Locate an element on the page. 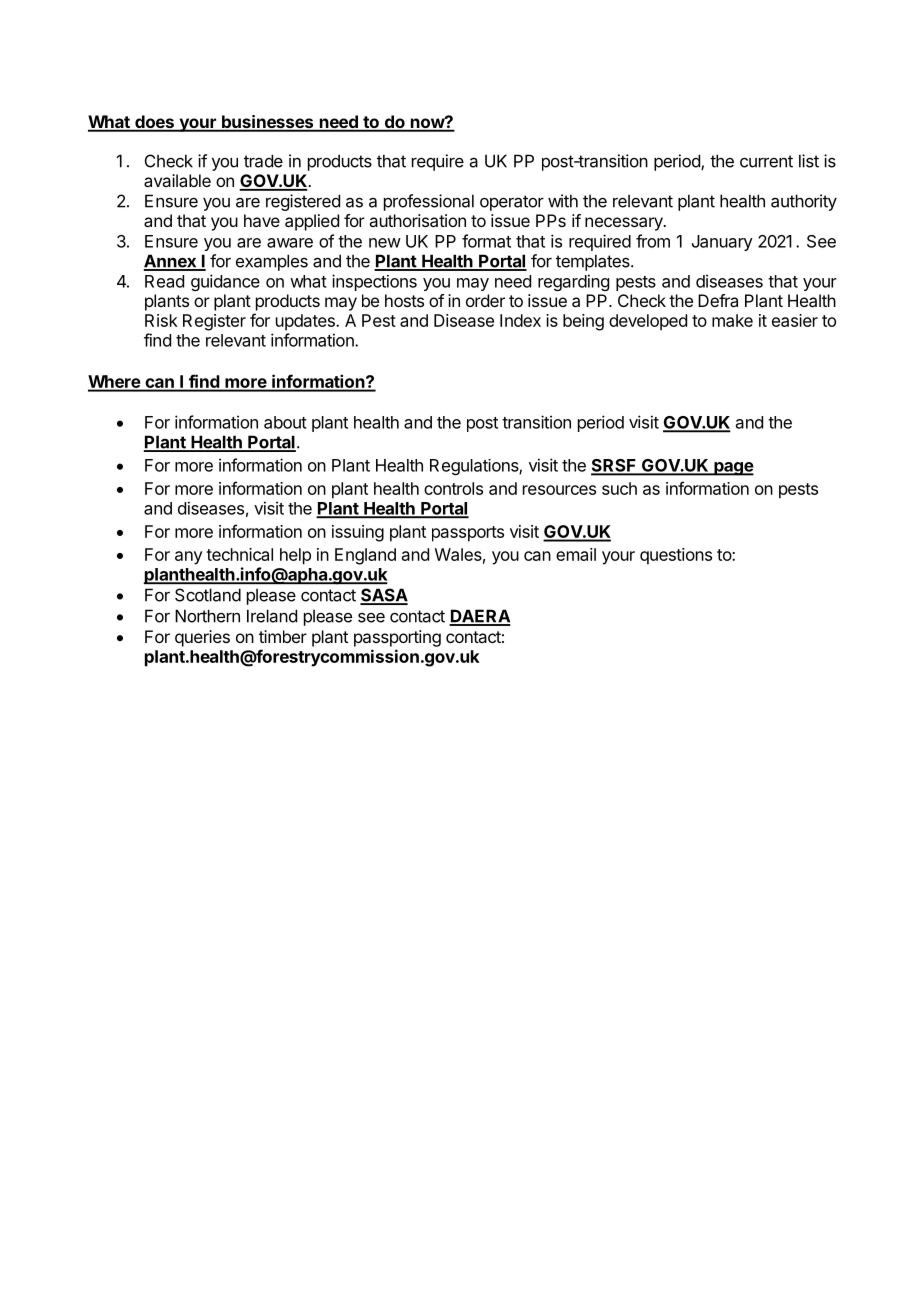 The width and height of the page is (924, 1308). Northern is located at coordinates (207, 616).
